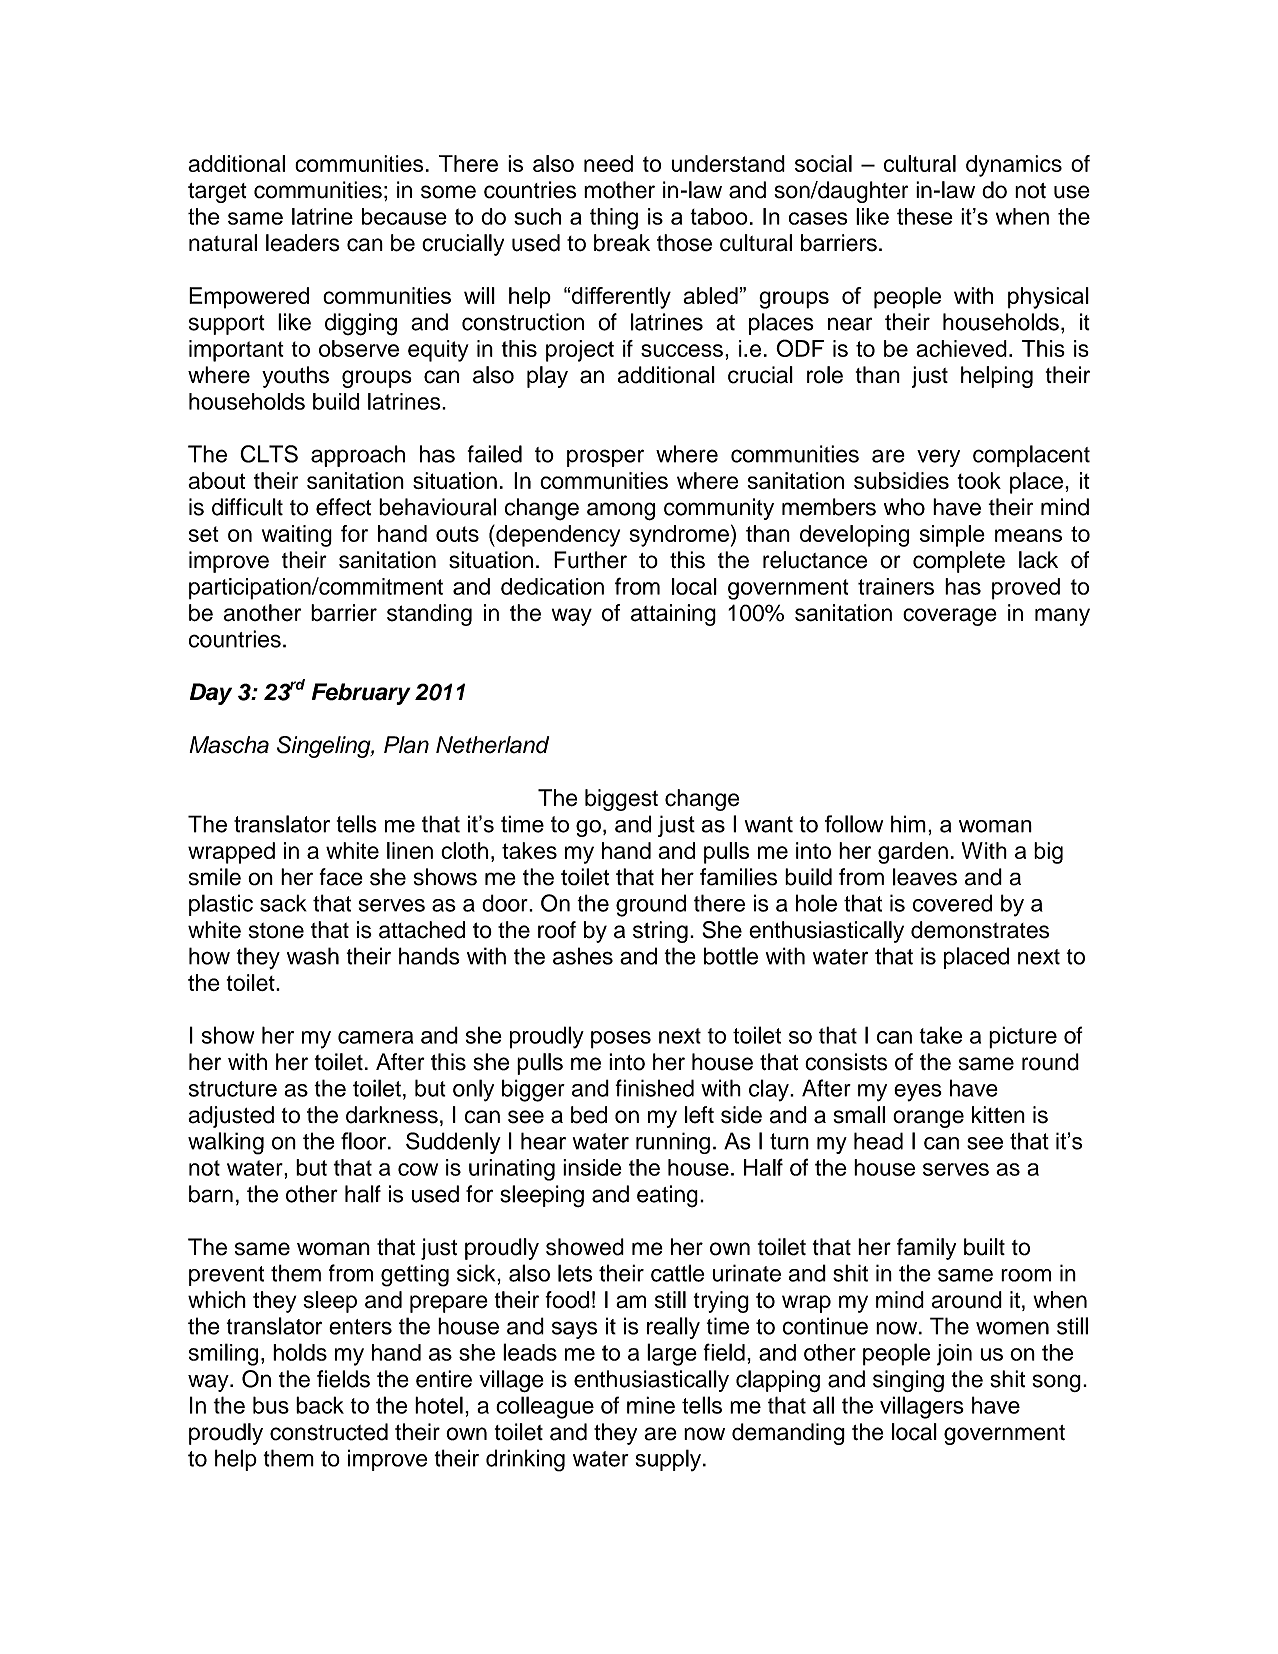 The image size is (1278, 1654). What do you see at coordinates (341, 877) in the page?
I see `face` at bounding box center [341, 877].
